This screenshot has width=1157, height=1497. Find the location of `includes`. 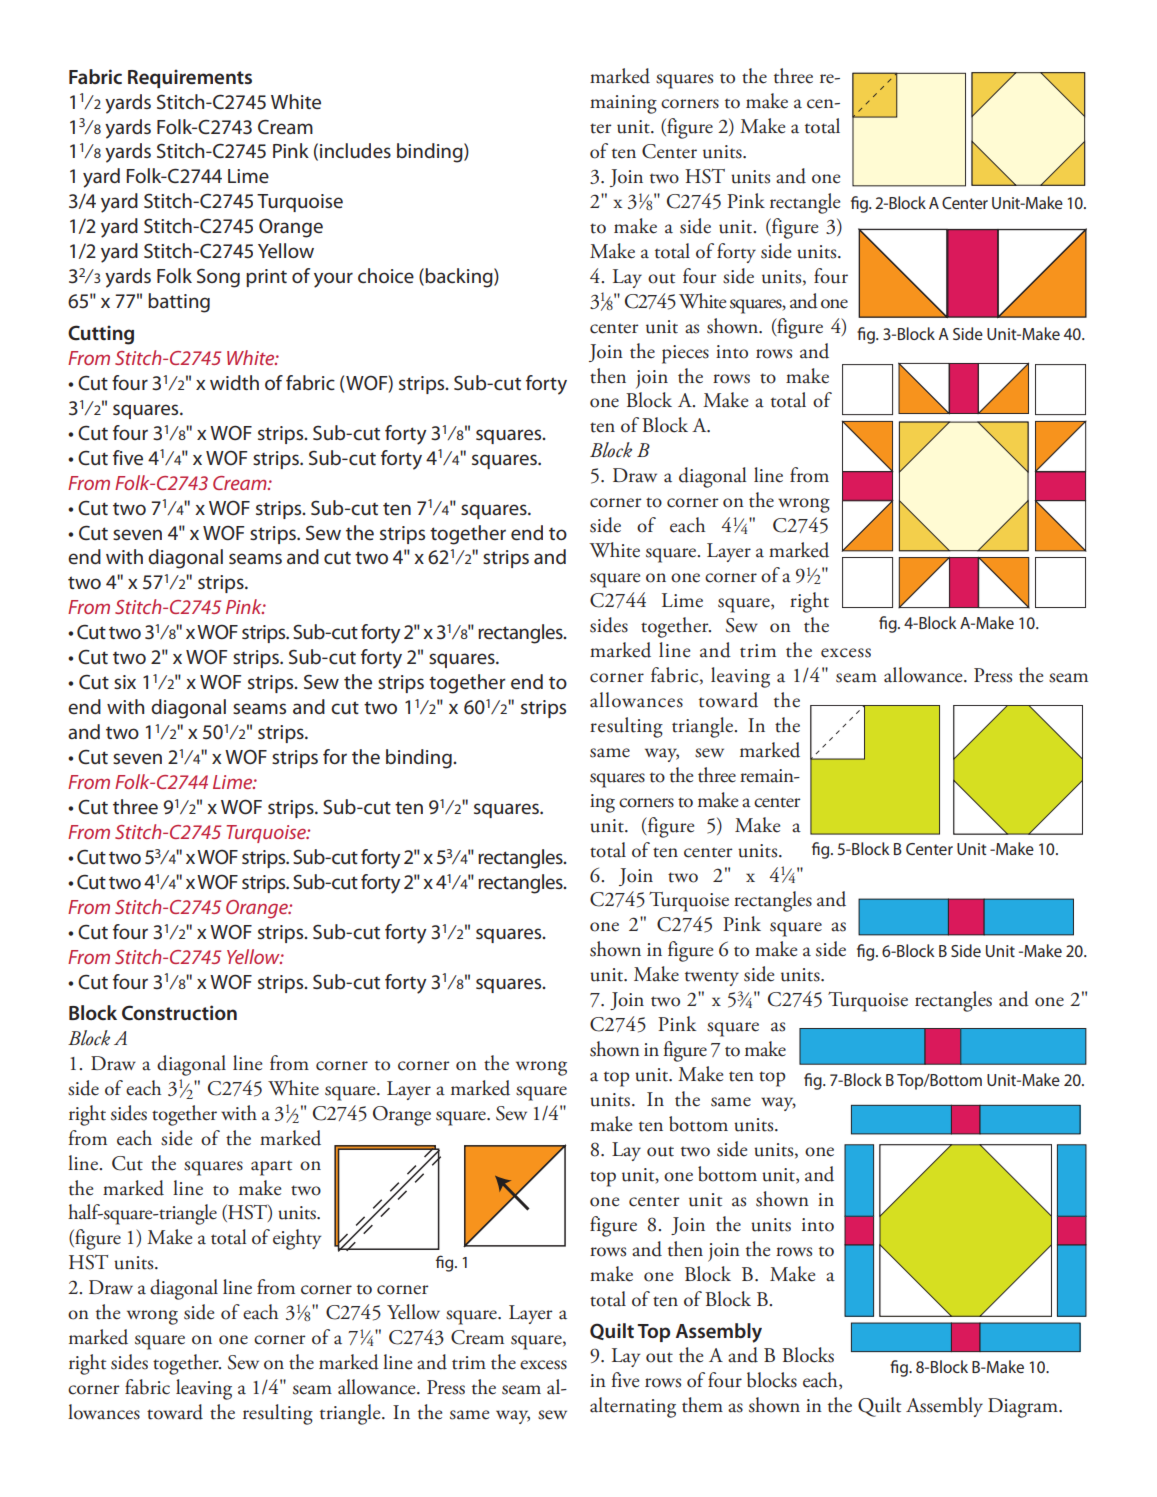

includes is located at coordinates (355, 150).
